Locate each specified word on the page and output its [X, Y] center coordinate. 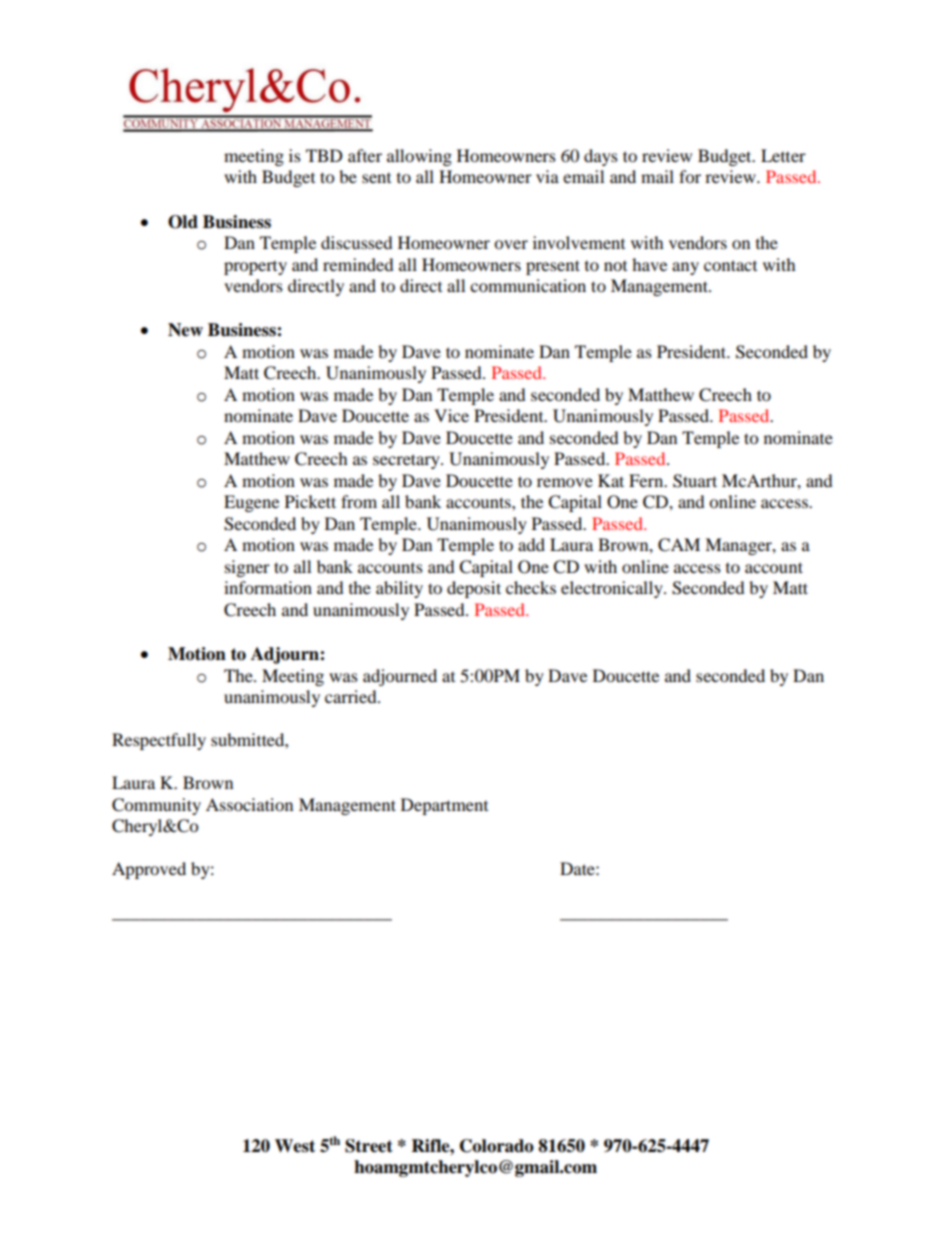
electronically [613, 589]
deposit [474, 589]
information [268, 587]
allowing [419, 157]
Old [183, 222]
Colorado [497, 1146]
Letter [783, 155]
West [295, 1146]
